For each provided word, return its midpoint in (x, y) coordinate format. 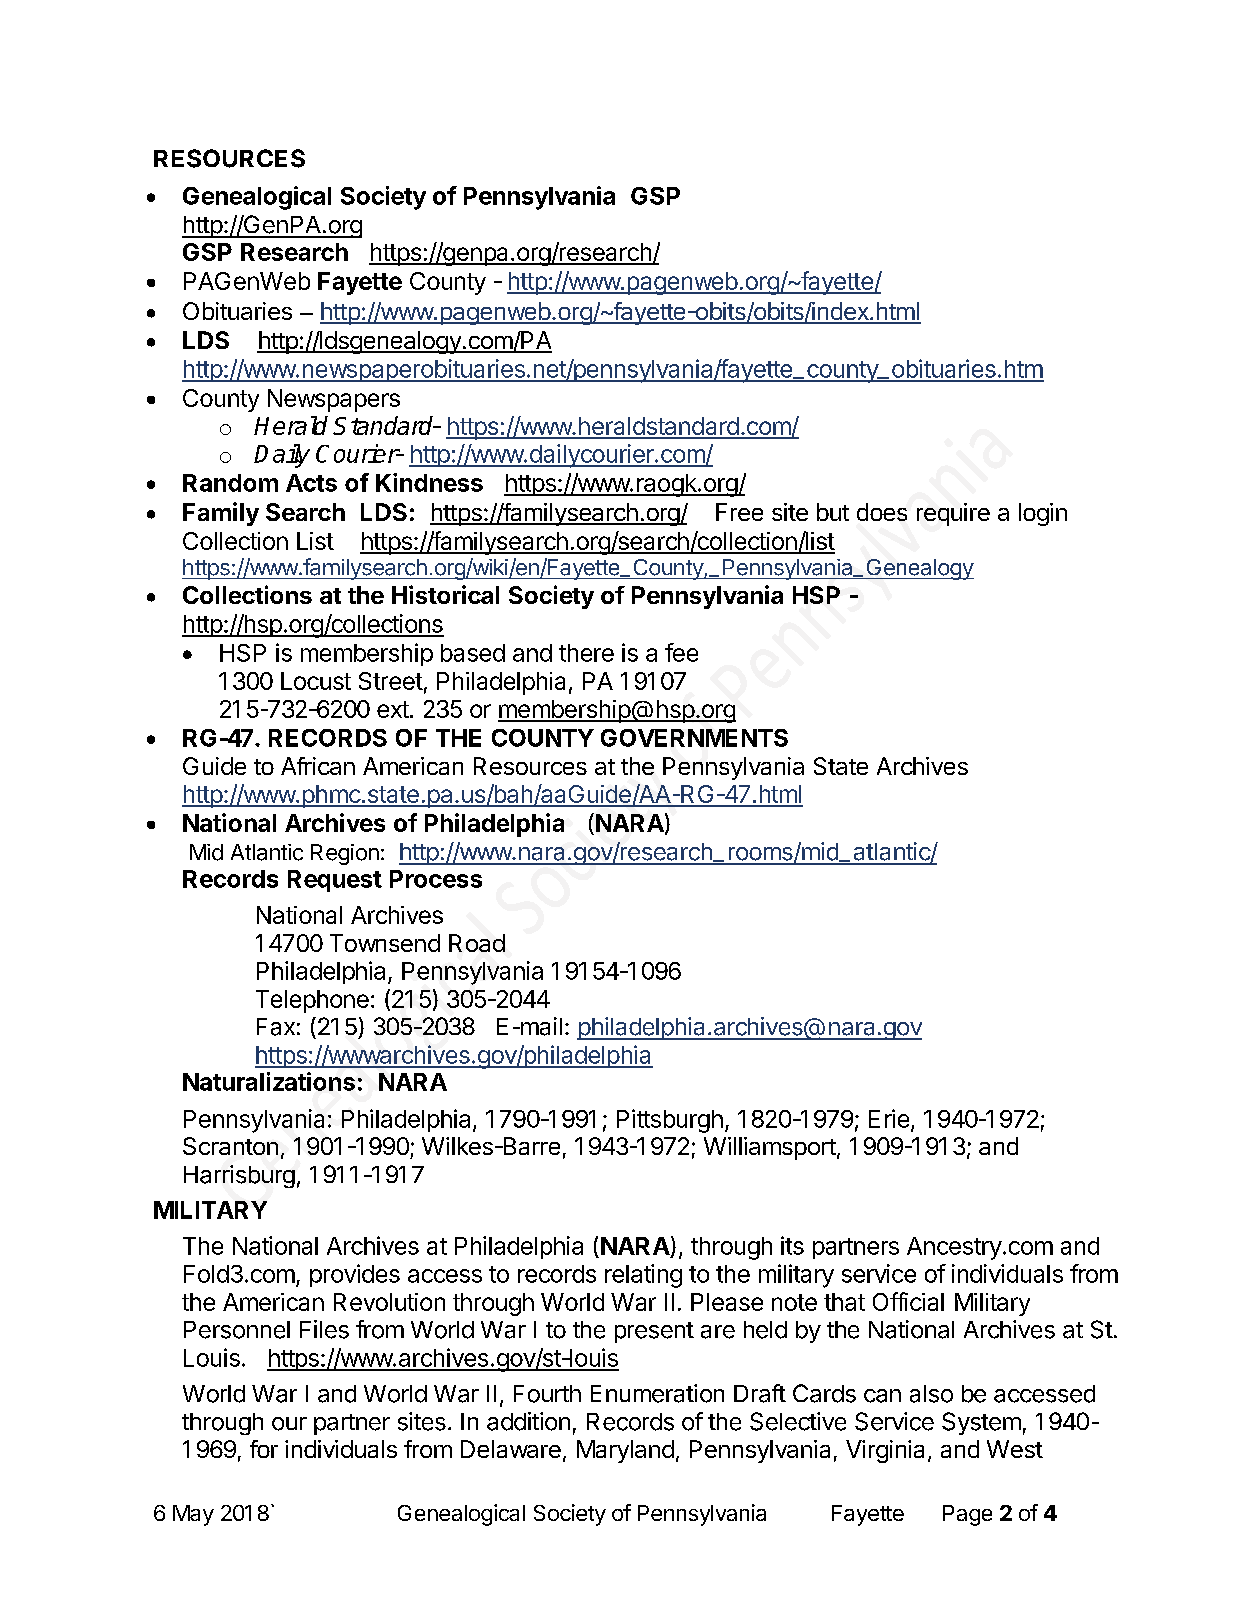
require (953, 514)
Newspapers (334, 400)
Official (908, 1301)
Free (739, 512)
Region (345, 854)
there (586, 653)
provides (355, 1275)
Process (436, 879)
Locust (316, 681)
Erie (889, 1118)
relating (643, 1276)
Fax (276, 1027)
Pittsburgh (670, 1121)
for (264, 1449)
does (882, 512)
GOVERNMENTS (694, 738)
